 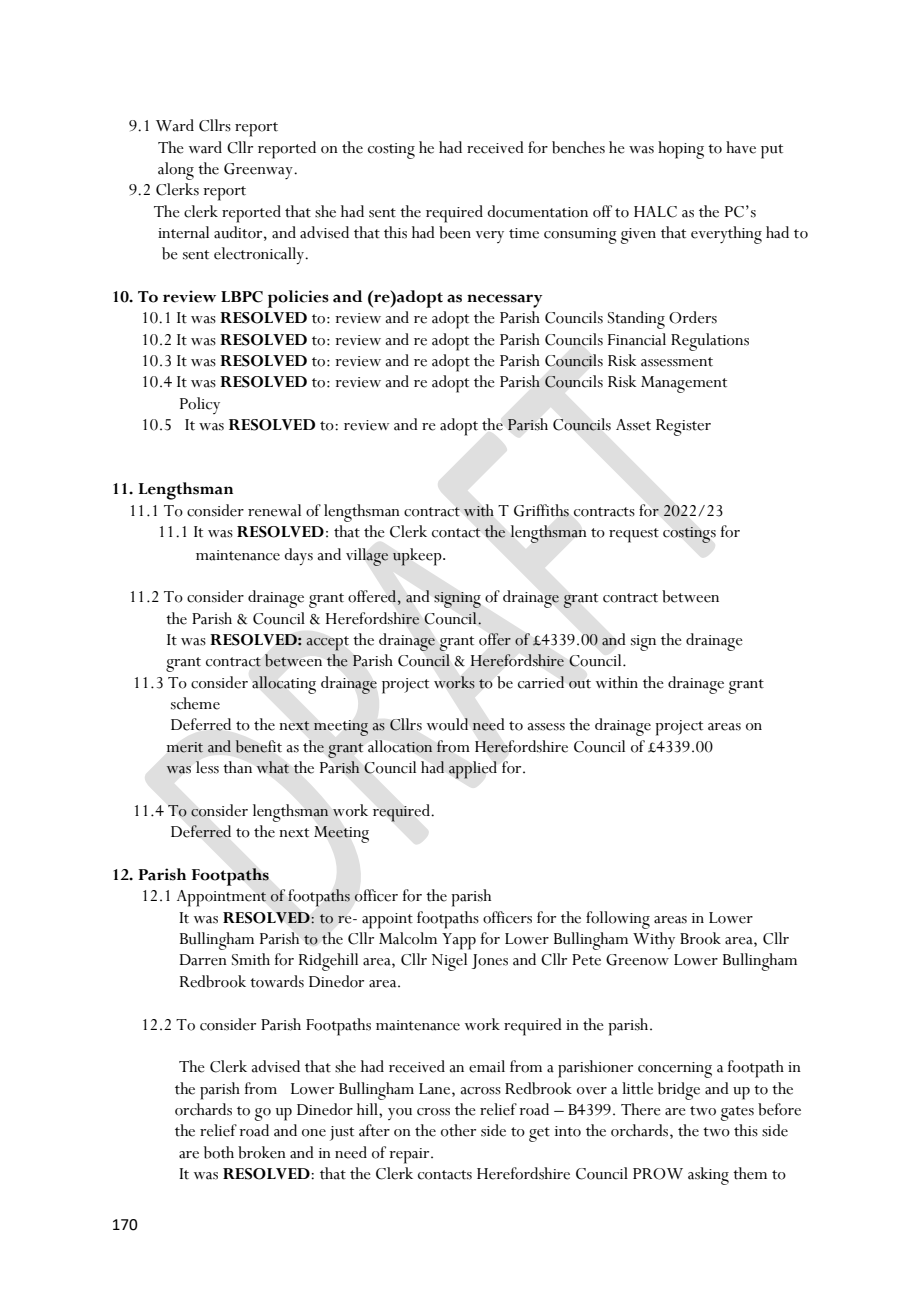 What do you see at coordinates (541, 682) in the image?
I see `carried` at bounding box center [541, 682].
